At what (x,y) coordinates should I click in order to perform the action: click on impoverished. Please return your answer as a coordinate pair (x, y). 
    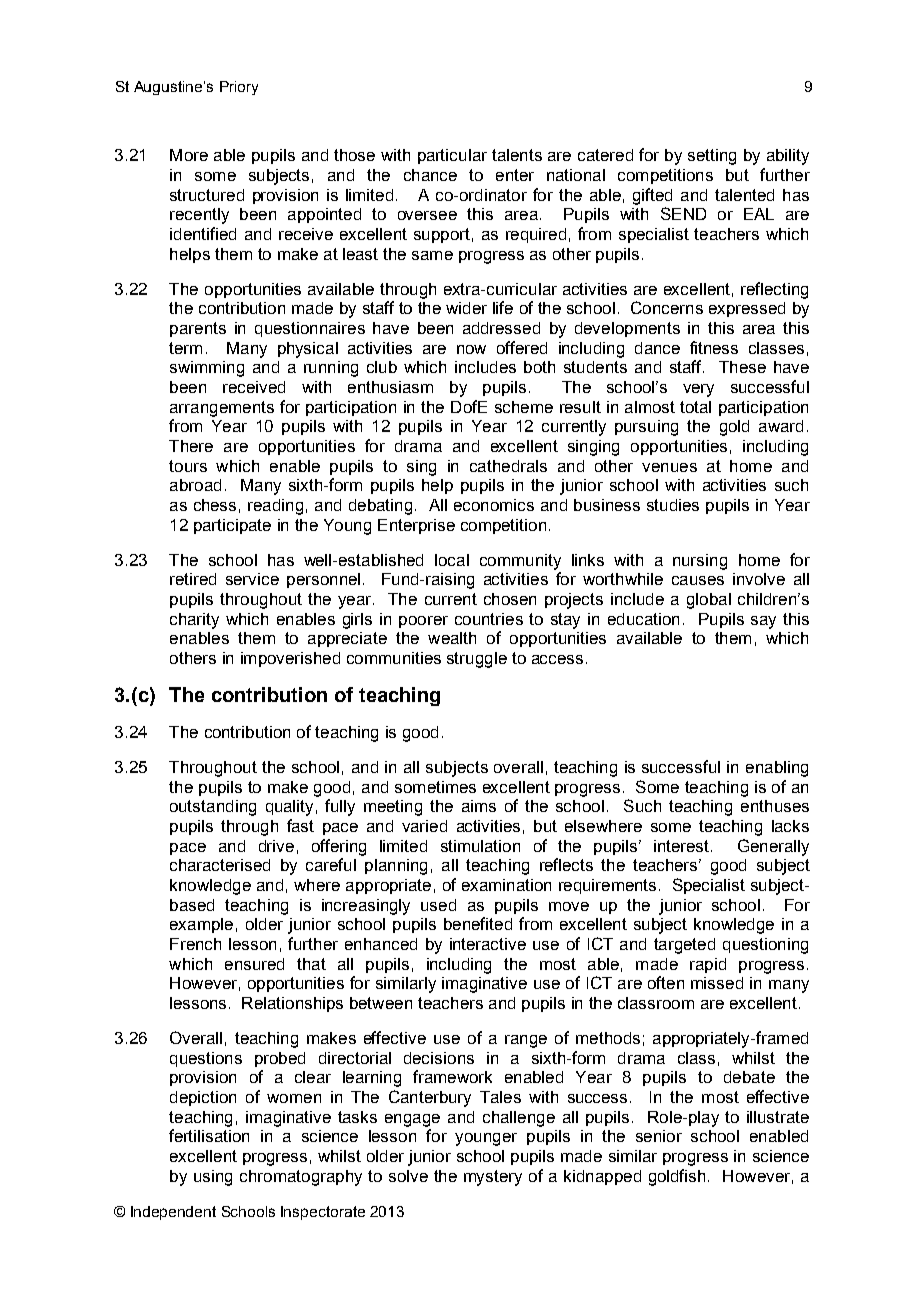
    Looking at the image, I should click on (290, 659).
